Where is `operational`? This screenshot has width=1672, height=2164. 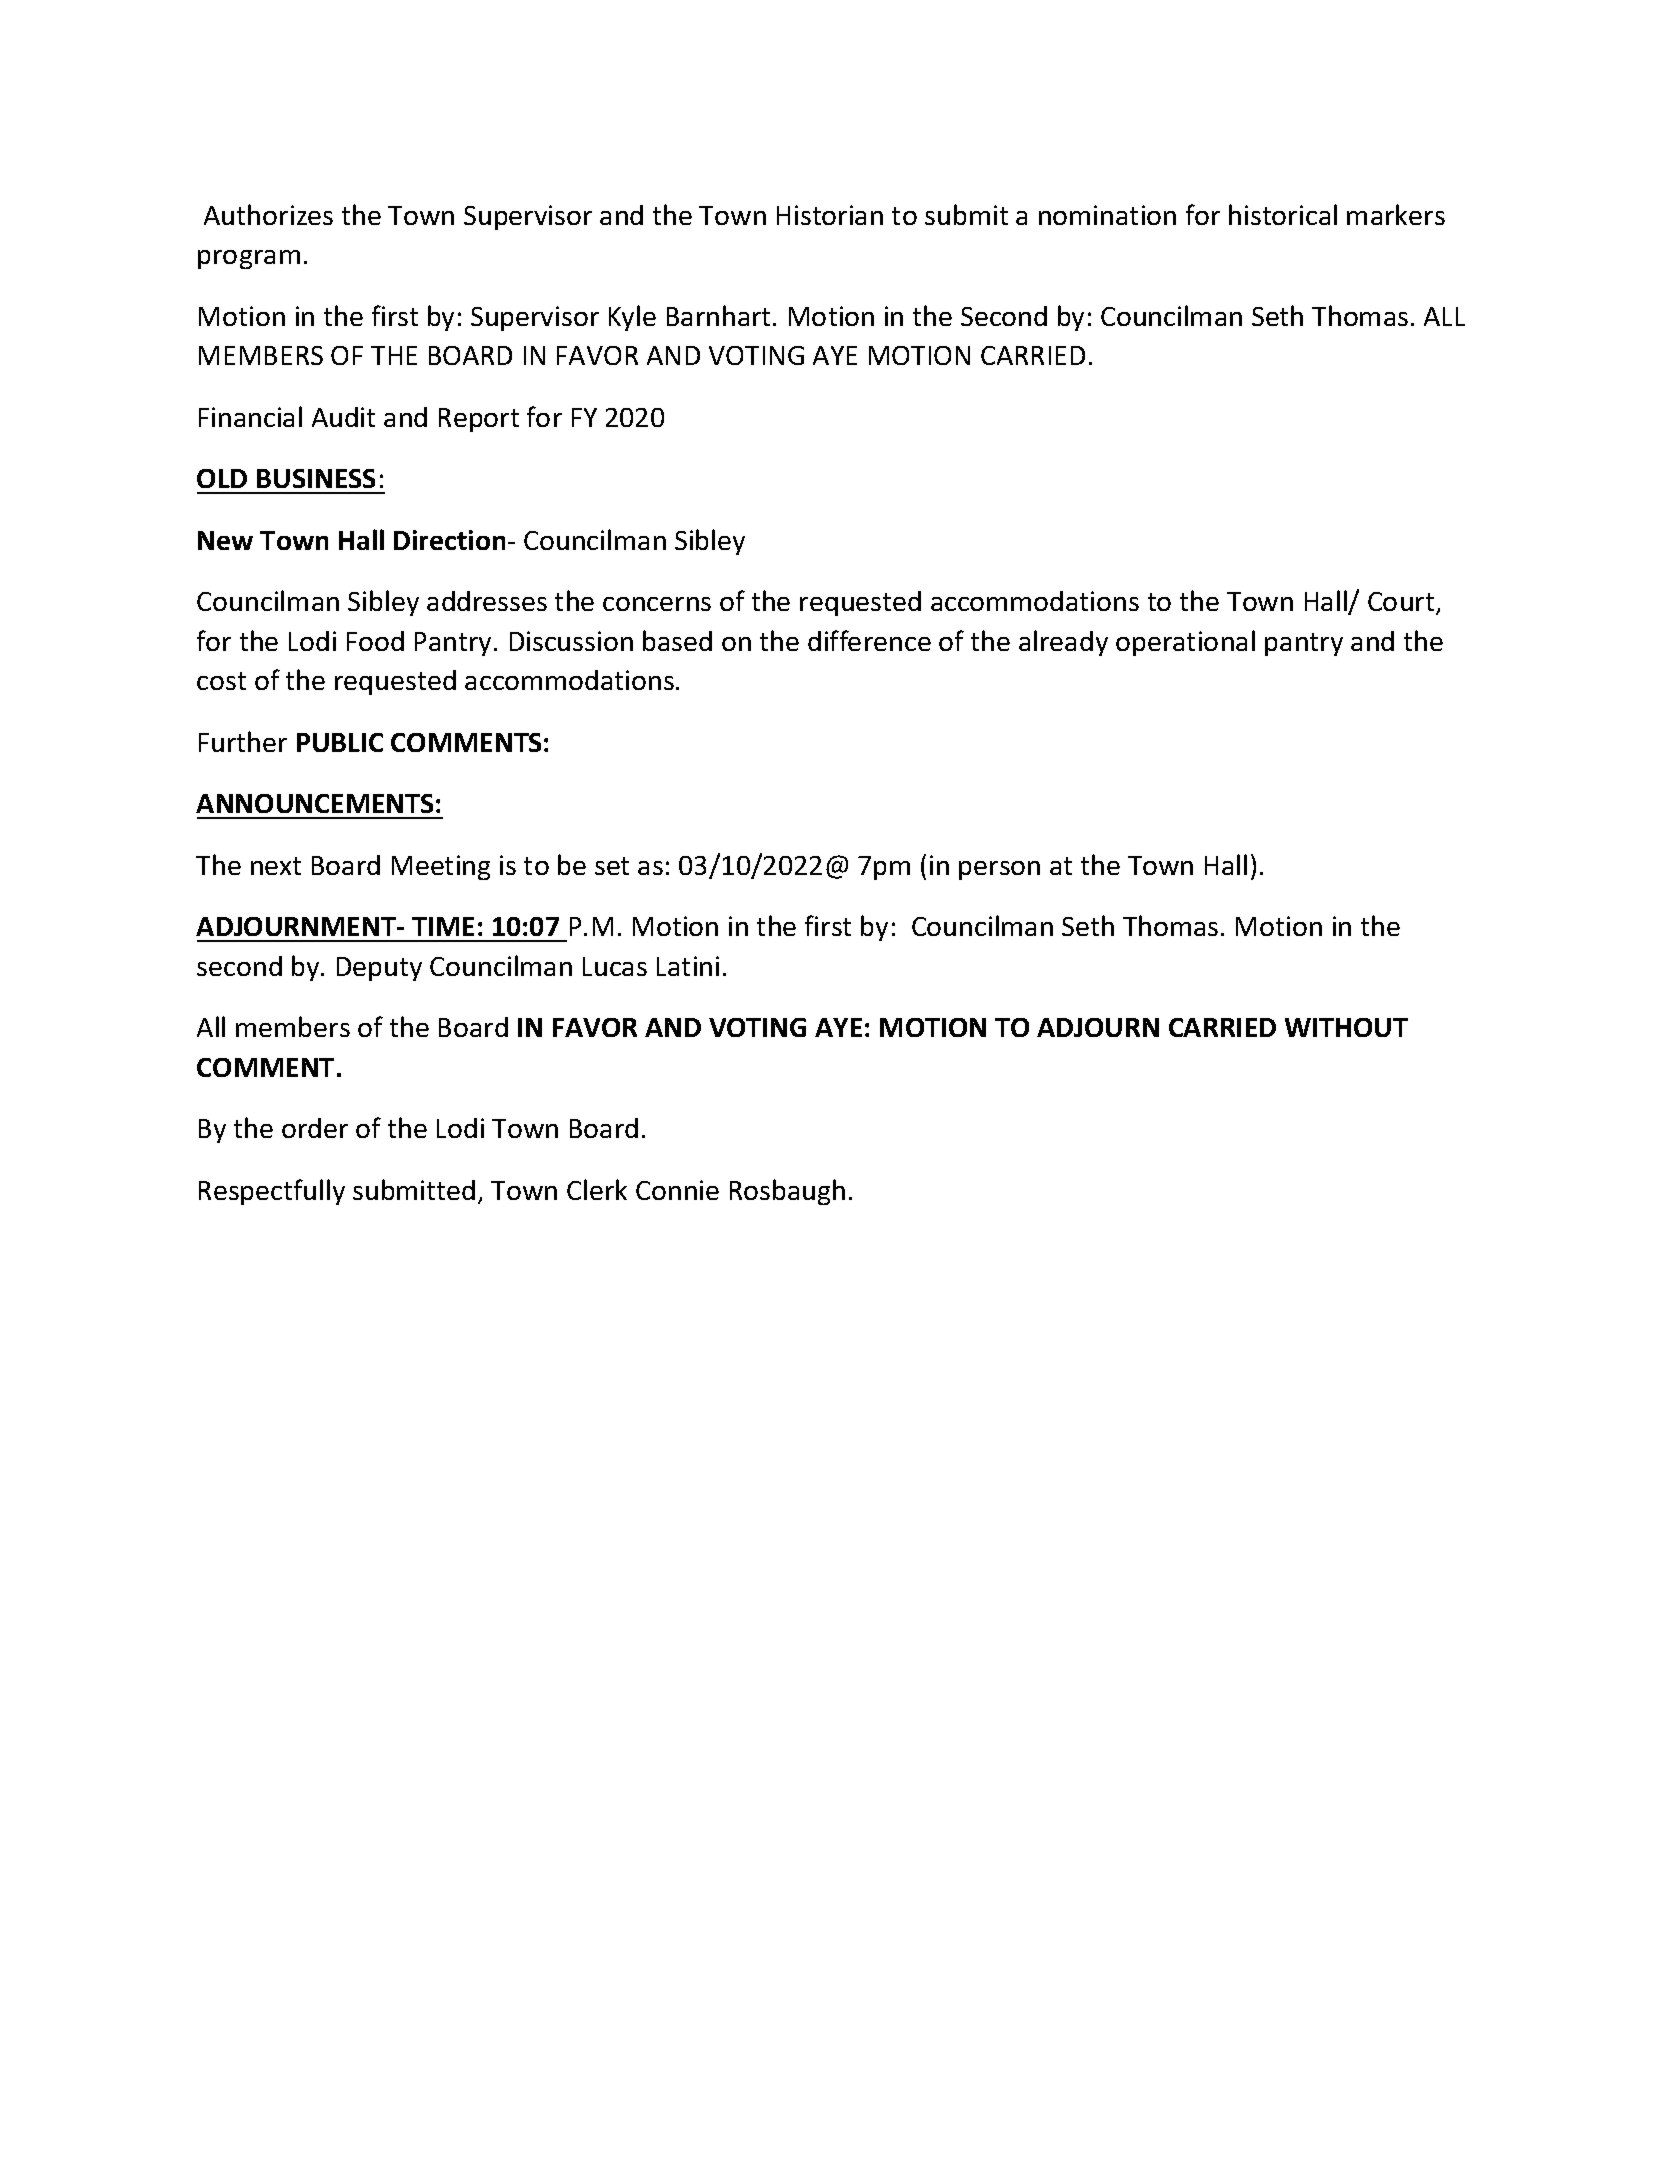
operational is located at coordinates (1185, 643).
